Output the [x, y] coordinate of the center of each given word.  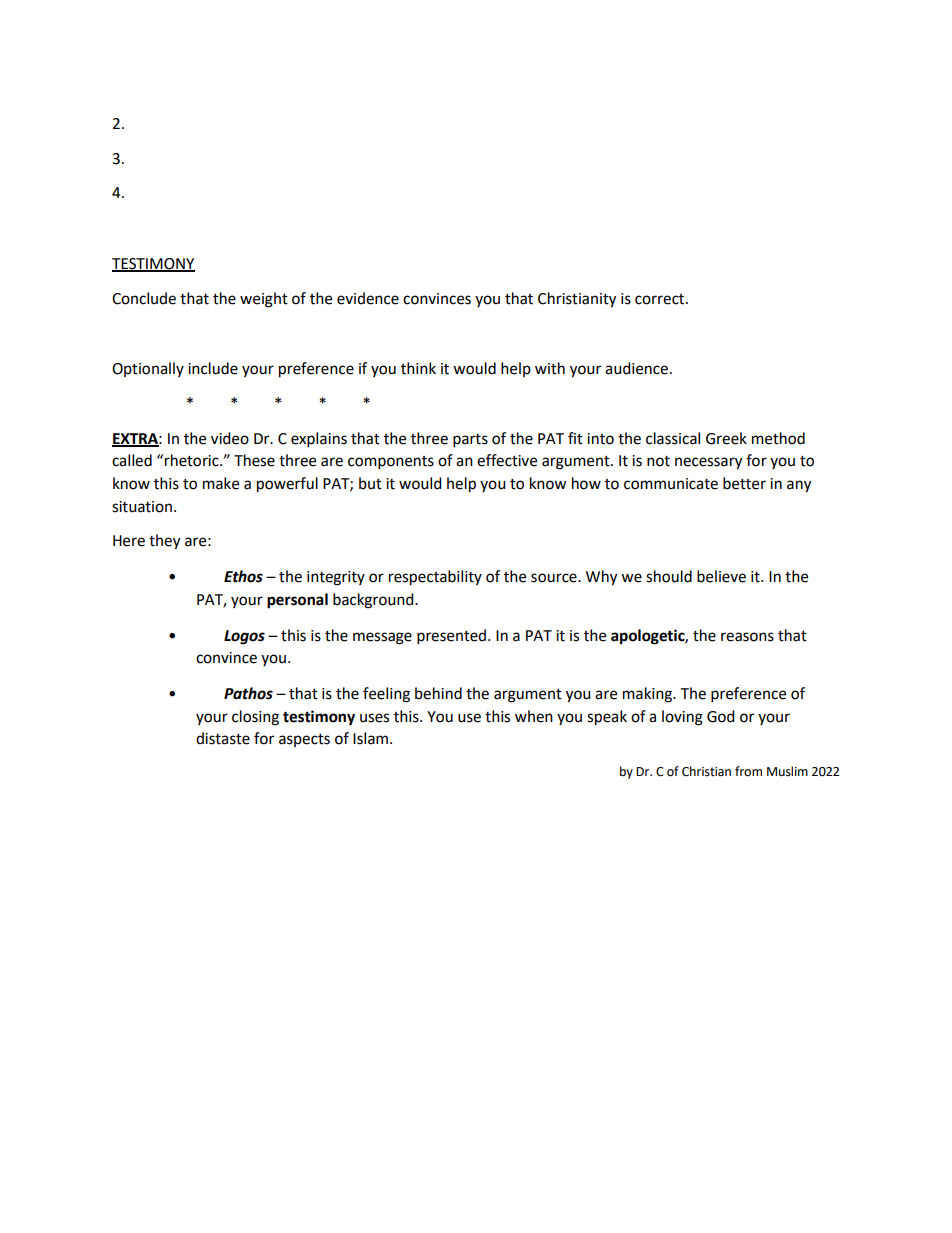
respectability [435, 578]
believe [721, 576]
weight [264, 300]
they [164, 542]
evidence [368, 298]
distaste [223, 738]
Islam [372, 738]
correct [661, 299]
